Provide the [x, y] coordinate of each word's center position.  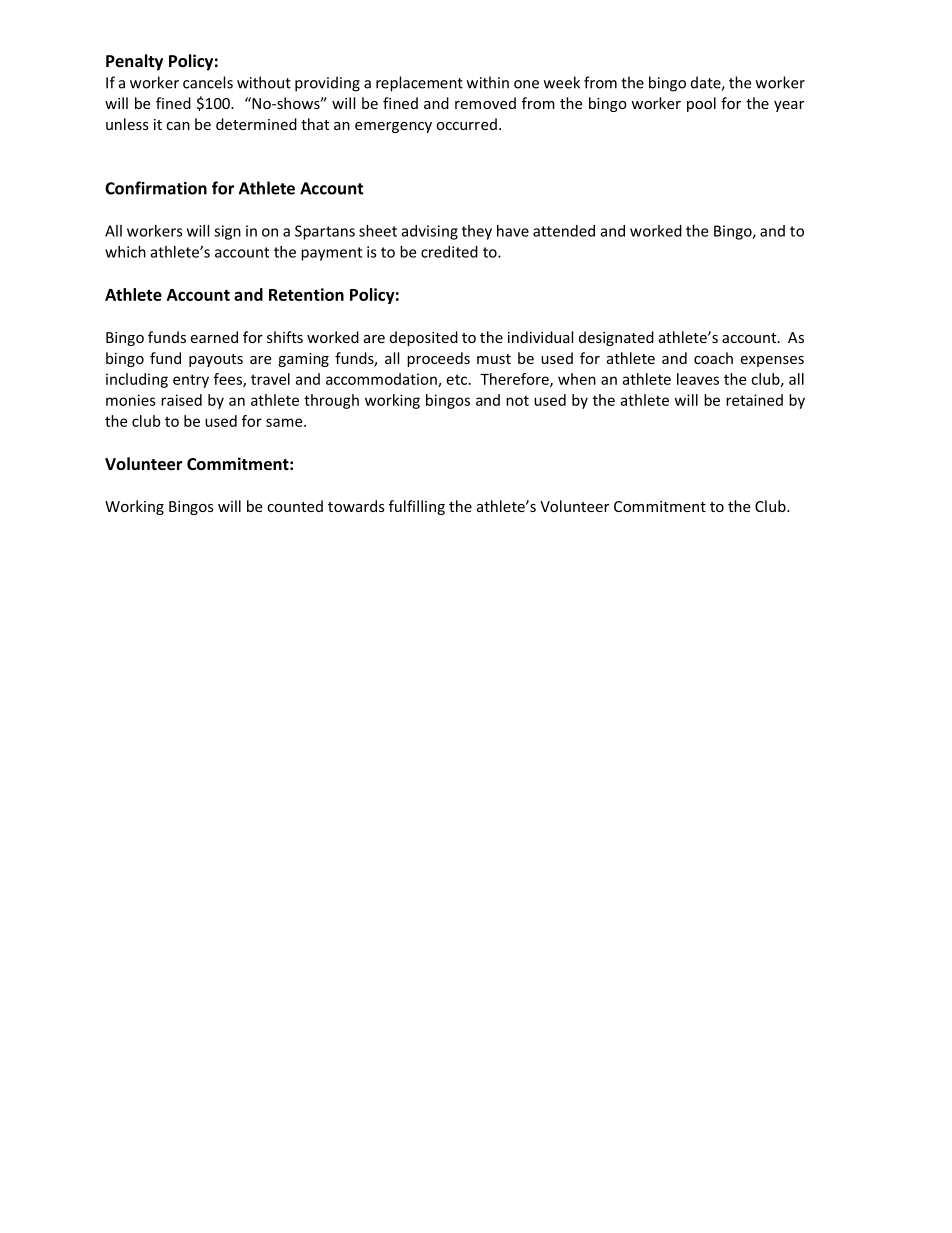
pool [701, 104]
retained [754, 400]
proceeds [438, 359]
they [477, 232]
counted [295, 506]
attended [564, 231]
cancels [208, 82]
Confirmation [156, 188]
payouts [216, 360]
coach [713, 358]
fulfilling [417, 507]
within [488, 82]
